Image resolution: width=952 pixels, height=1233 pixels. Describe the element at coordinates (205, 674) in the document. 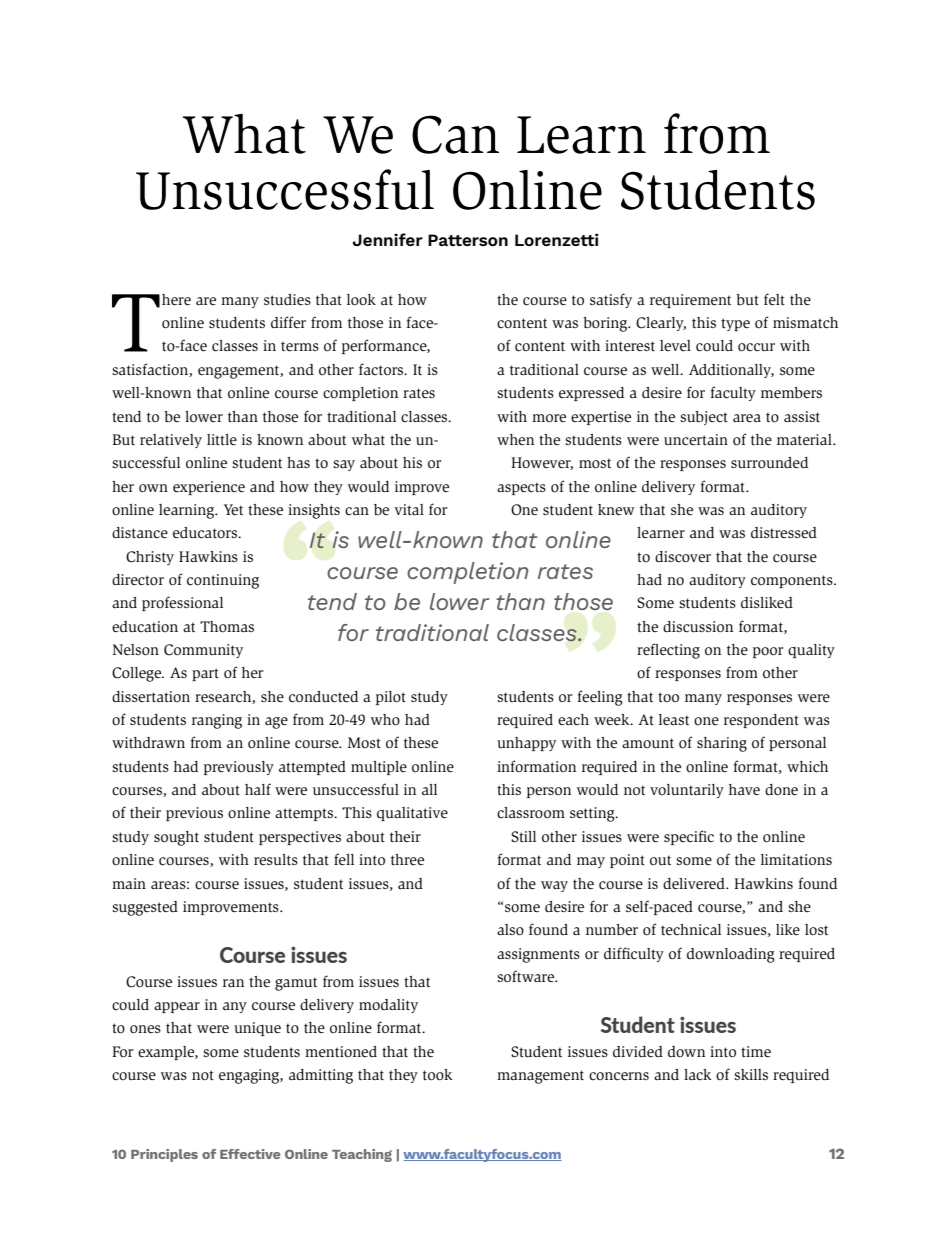

I see `part` at that location.
